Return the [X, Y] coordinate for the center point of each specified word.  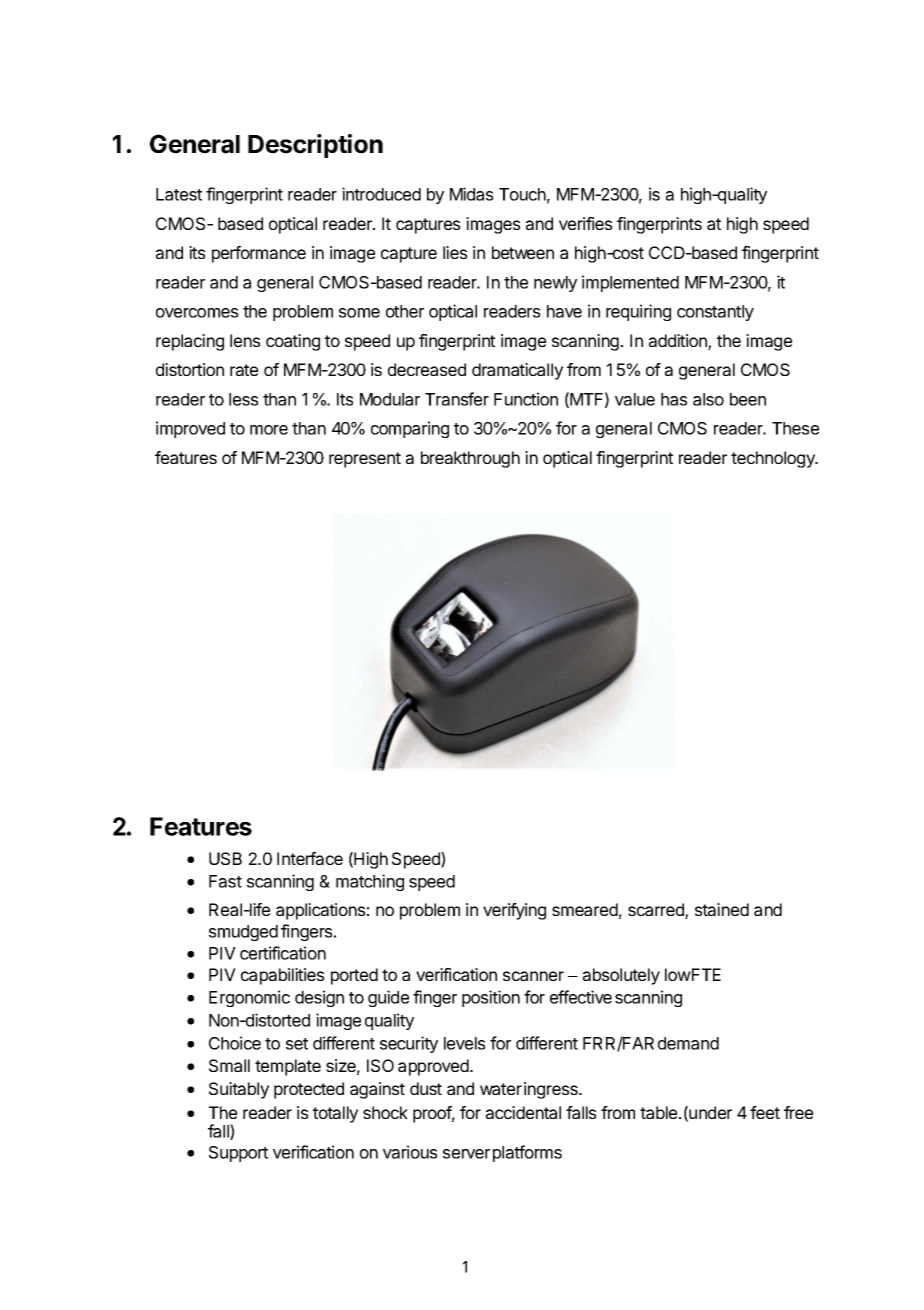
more [269, 430]
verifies [585, 223]
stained [722, 909]
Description [315, 146]
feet [765, 1112]
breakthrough [470, 459]
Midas [471, 194]
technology [774, 459]
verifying [514, 911]
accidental [523, 1112]
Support [238, 1154]
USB [225, 858]
